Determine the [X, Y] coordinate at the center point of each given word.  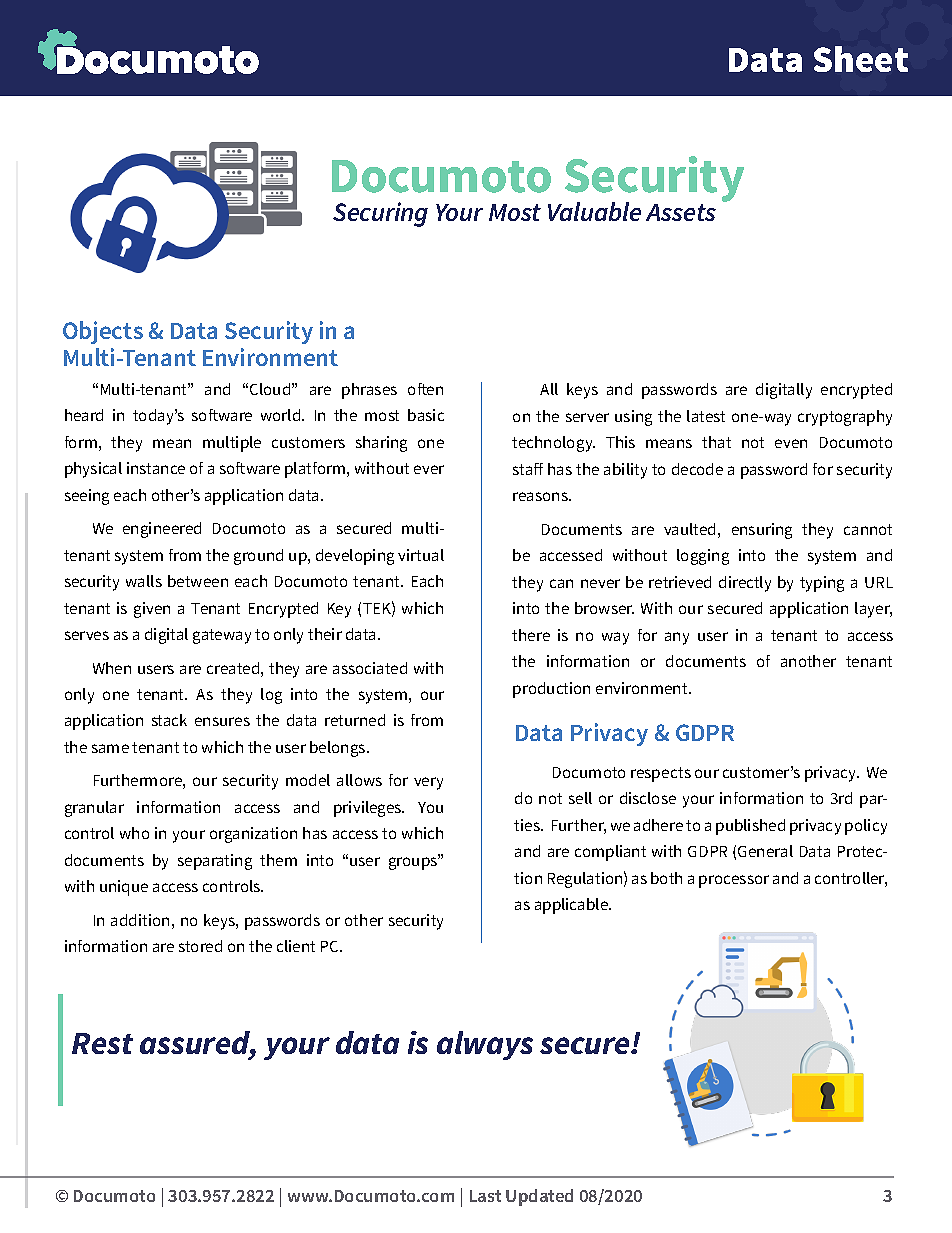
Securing [380, 214]
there [531, 635]
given [152, 610]
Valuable [594, 211]
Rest [102, 1043]
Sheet [861, 59]
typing [822, 584]
